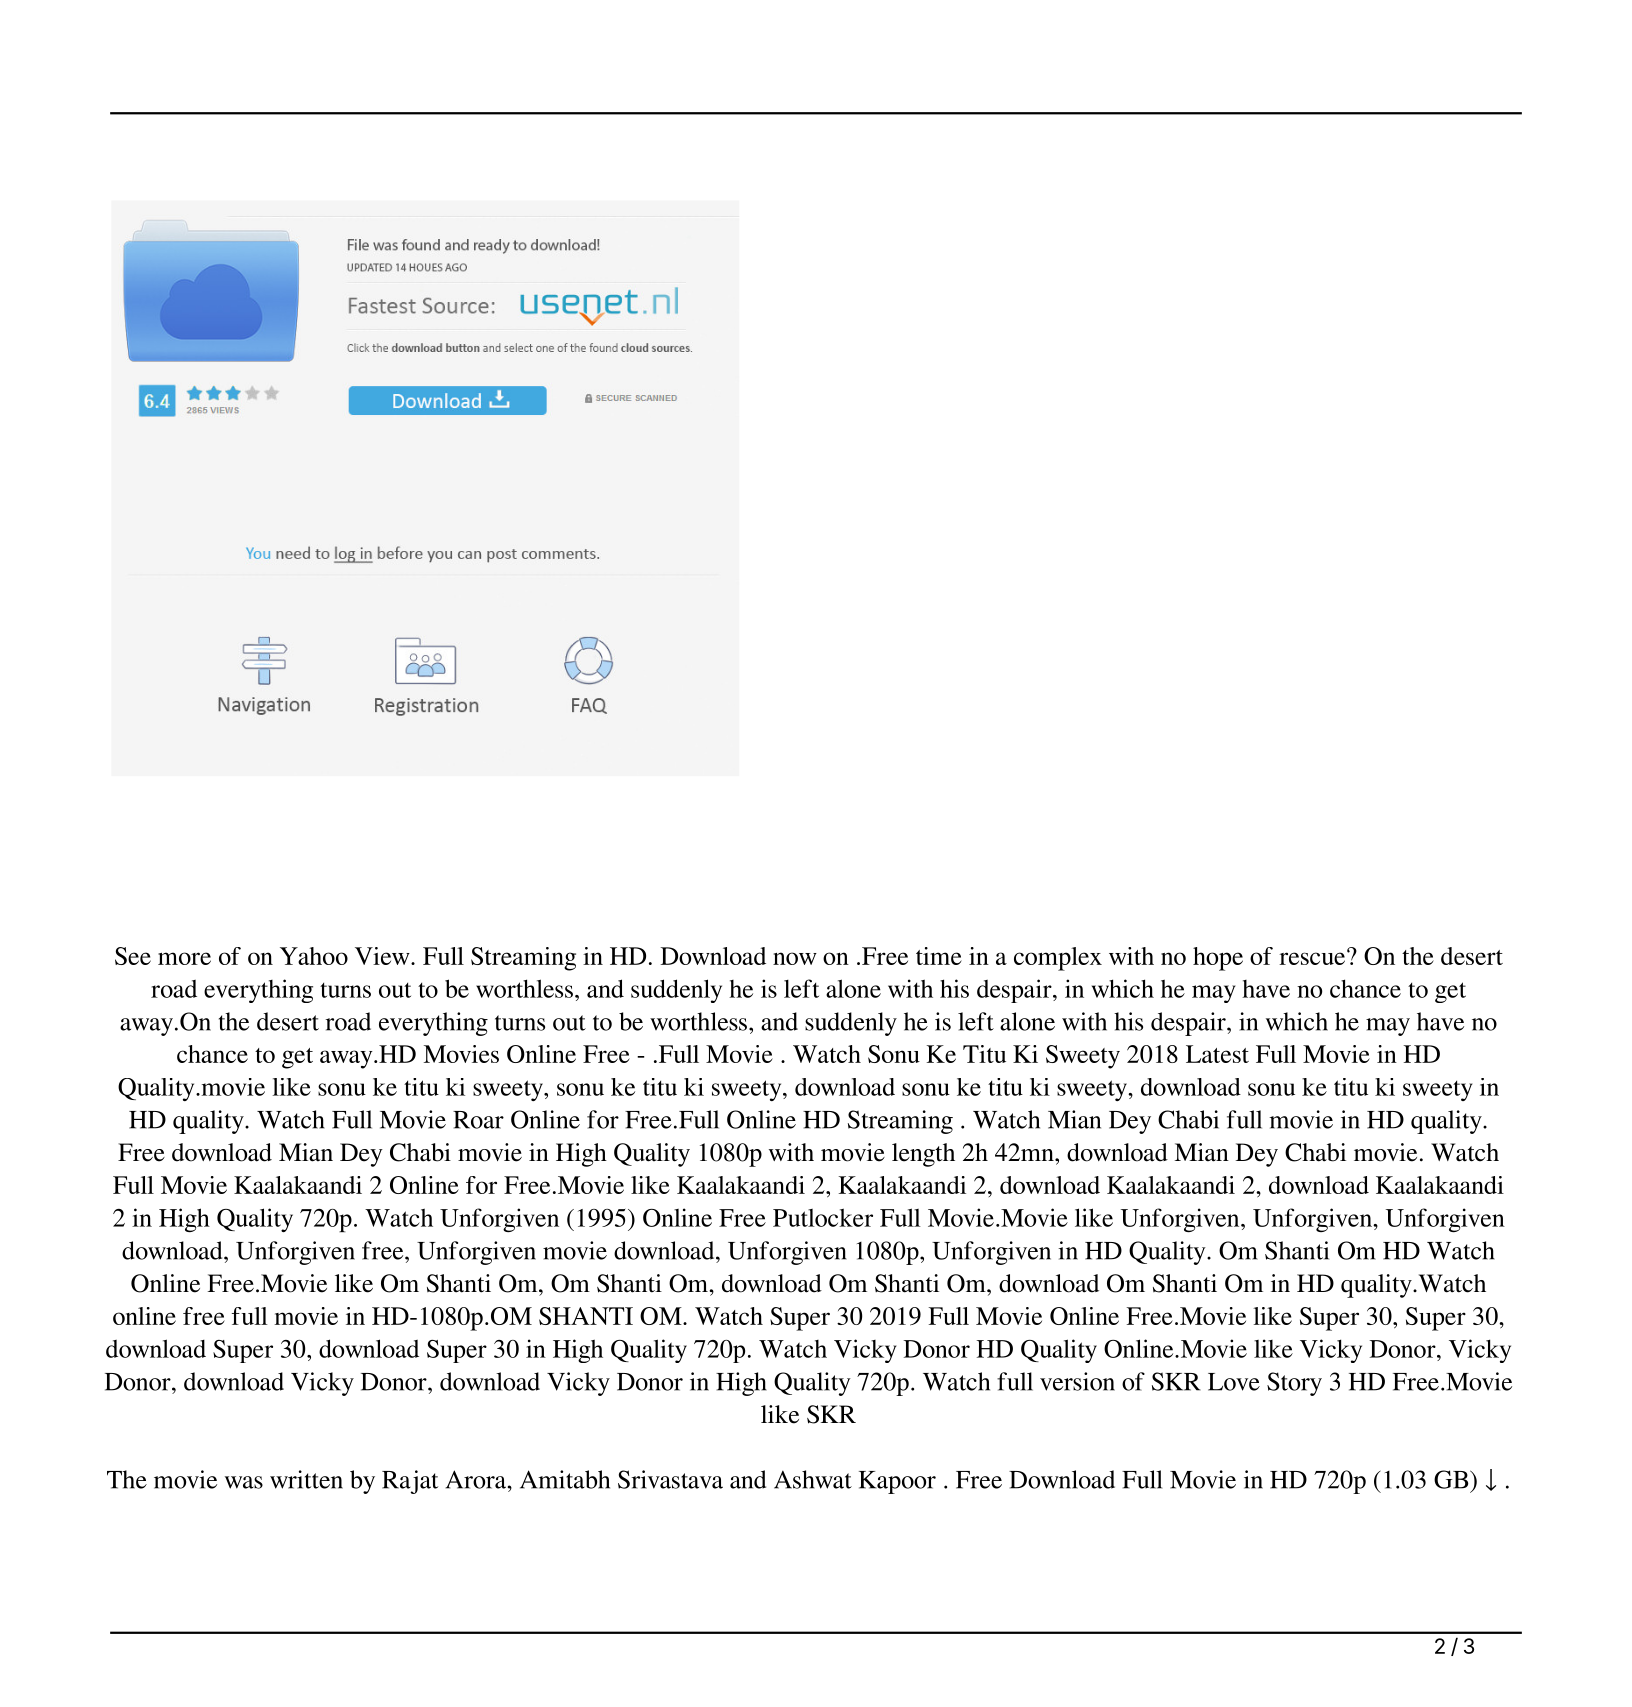 This document has width=1632, height=1707. I want to click on Roar, so click(478, 1120).
